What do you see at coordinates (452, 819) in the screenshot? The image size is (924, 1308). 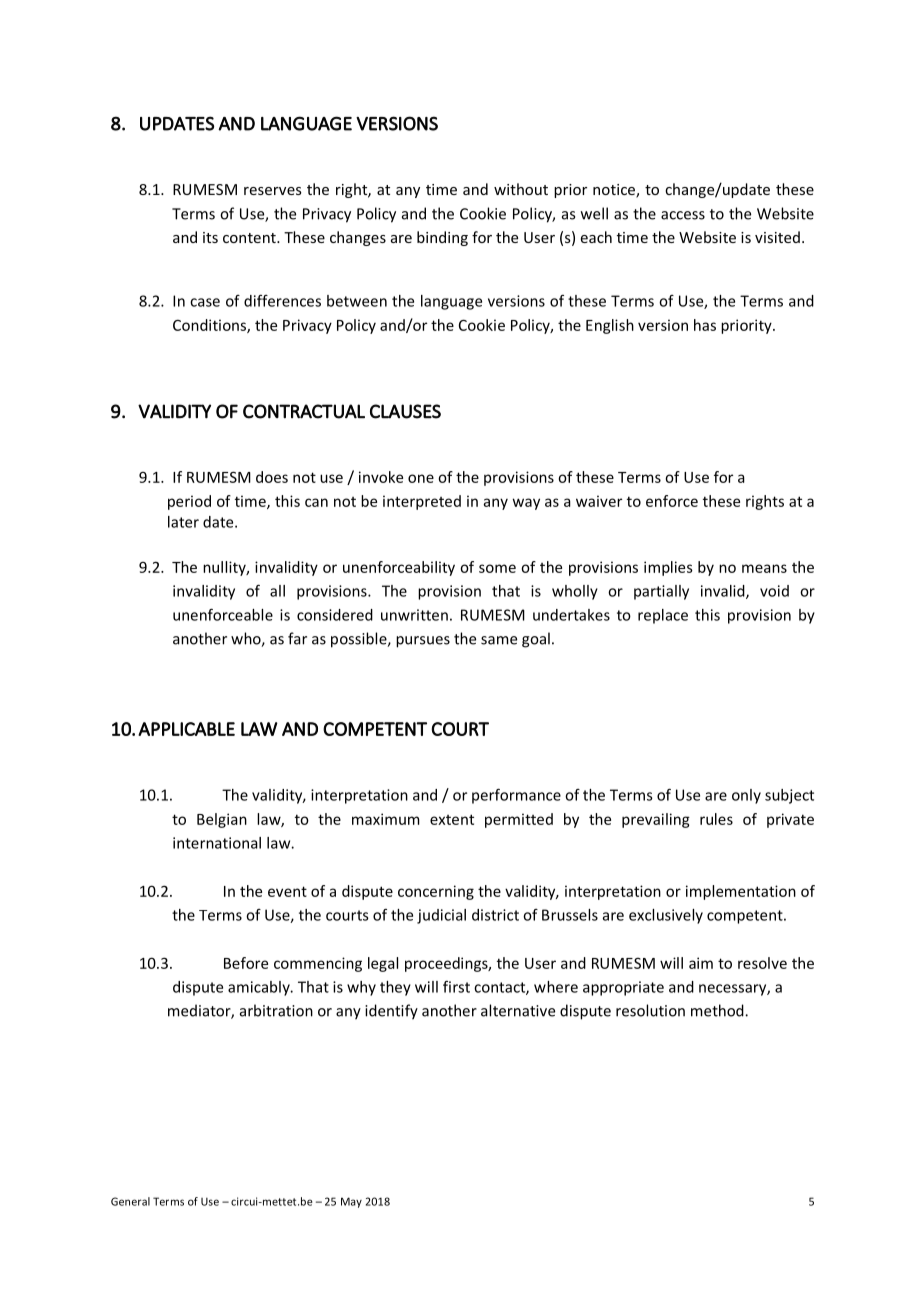 I see `extent` at bounding box center [452, 819].
